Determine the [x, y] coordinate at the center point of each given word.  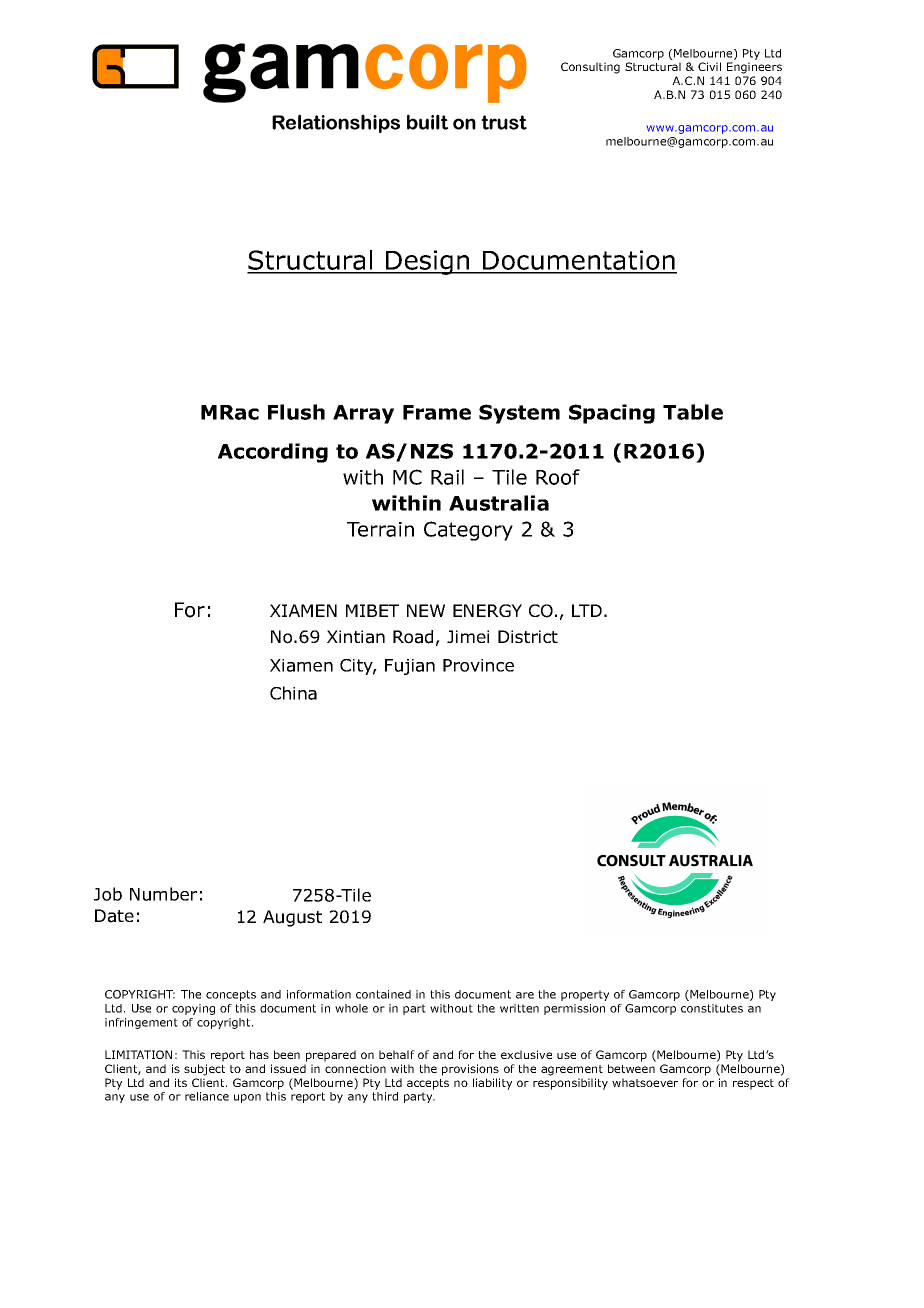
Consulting [590, 68]
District [528, 636]
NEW [426, 610]
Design [428, 262]
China [293, 693]
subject [204, 1070]
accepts [428, 1084]
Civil [709, 66]
